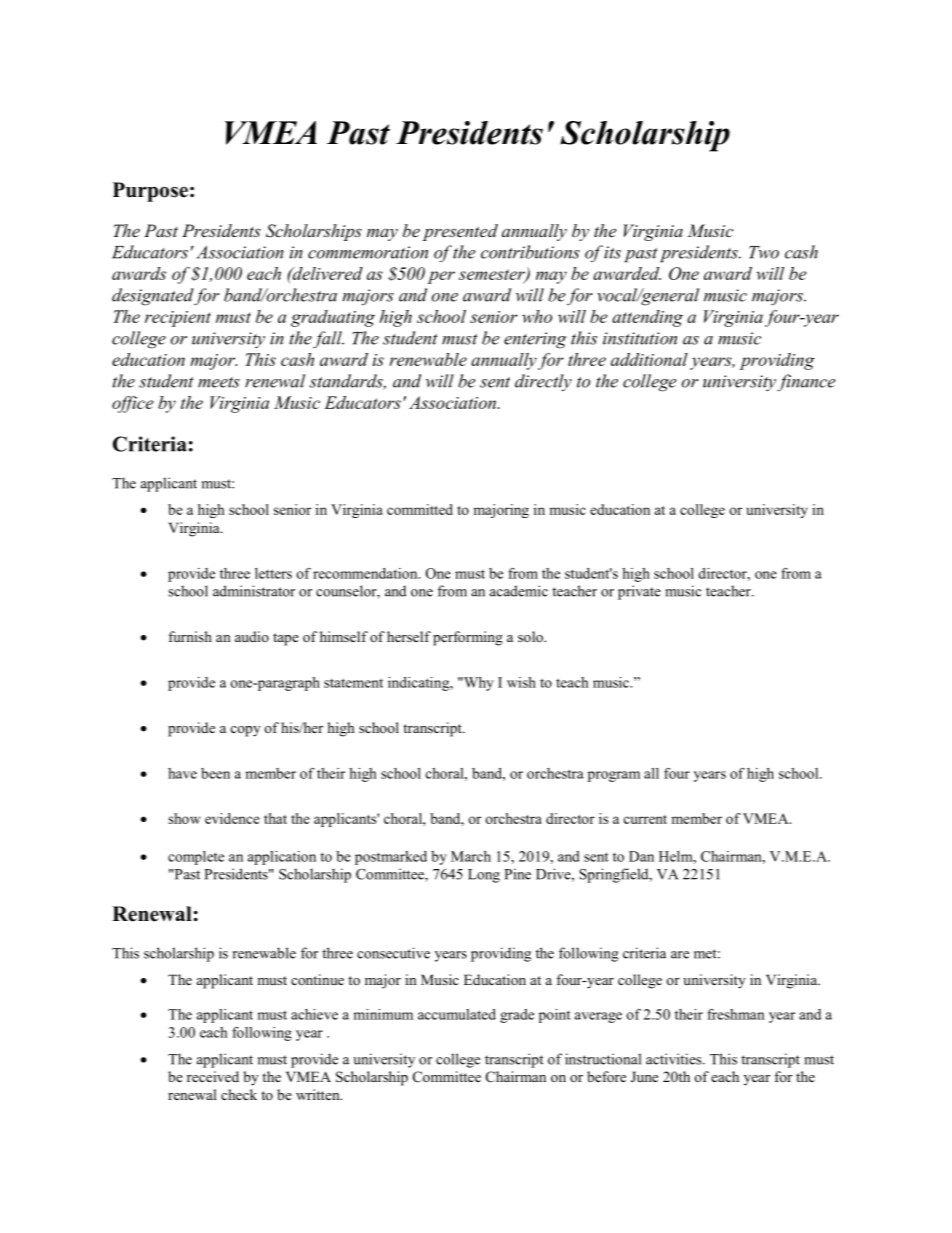 The image size is (952, 1233). Describe the element at coordinates (530, 252) in the page. I see `contributions` at that location.
